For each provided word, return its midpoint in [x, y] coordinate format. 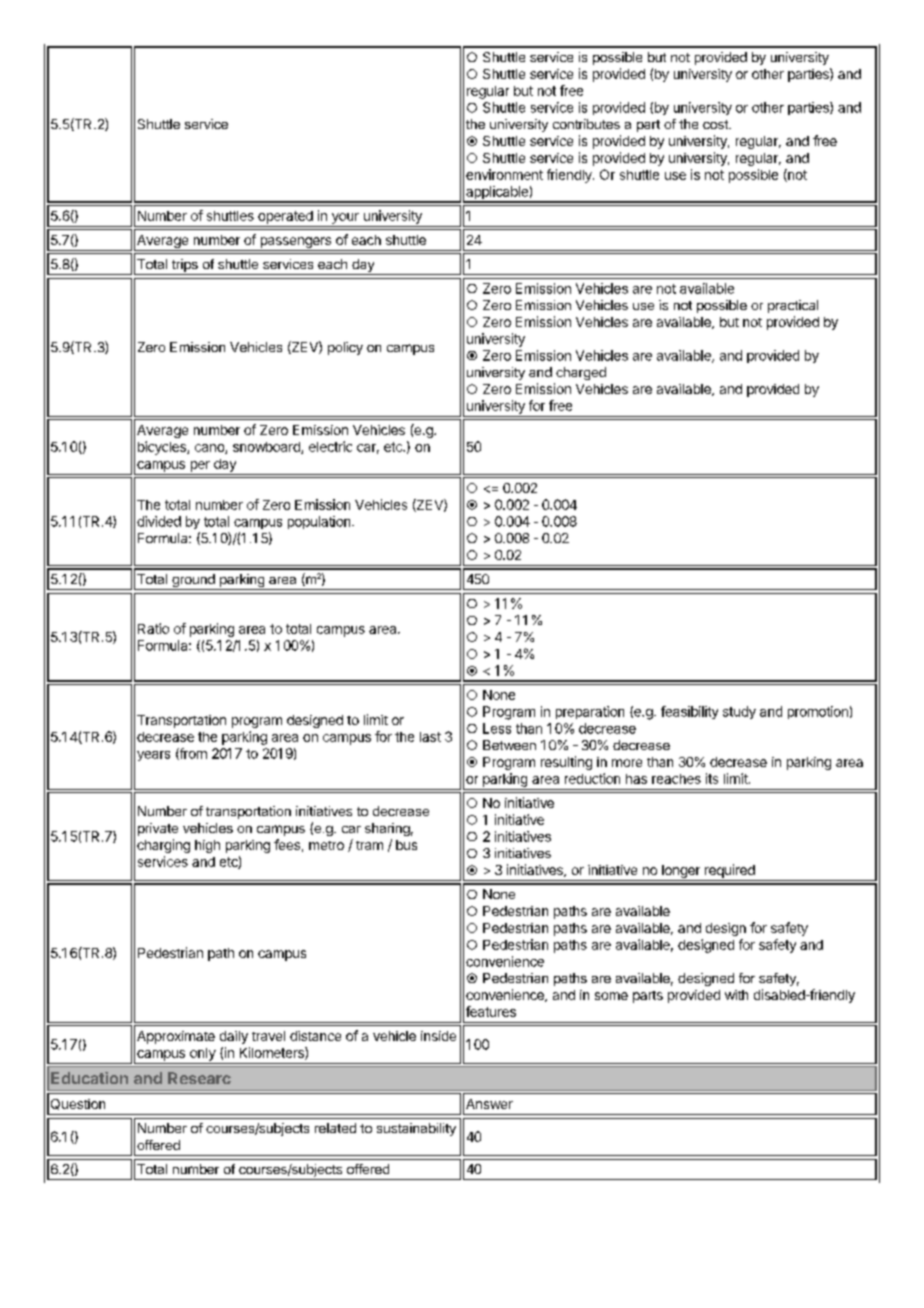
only [203, 1054]
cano [210, 449]
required [730, 871]
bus [406, 845]
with [736, 995]
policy [345, 348]
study [739, 712]
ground [193, 582]
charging [163, 846]
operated [285, 217]
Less [497, 728]
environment [504, 174]
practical [793, 306]
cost [716, 124]
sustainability [416, 1129]
